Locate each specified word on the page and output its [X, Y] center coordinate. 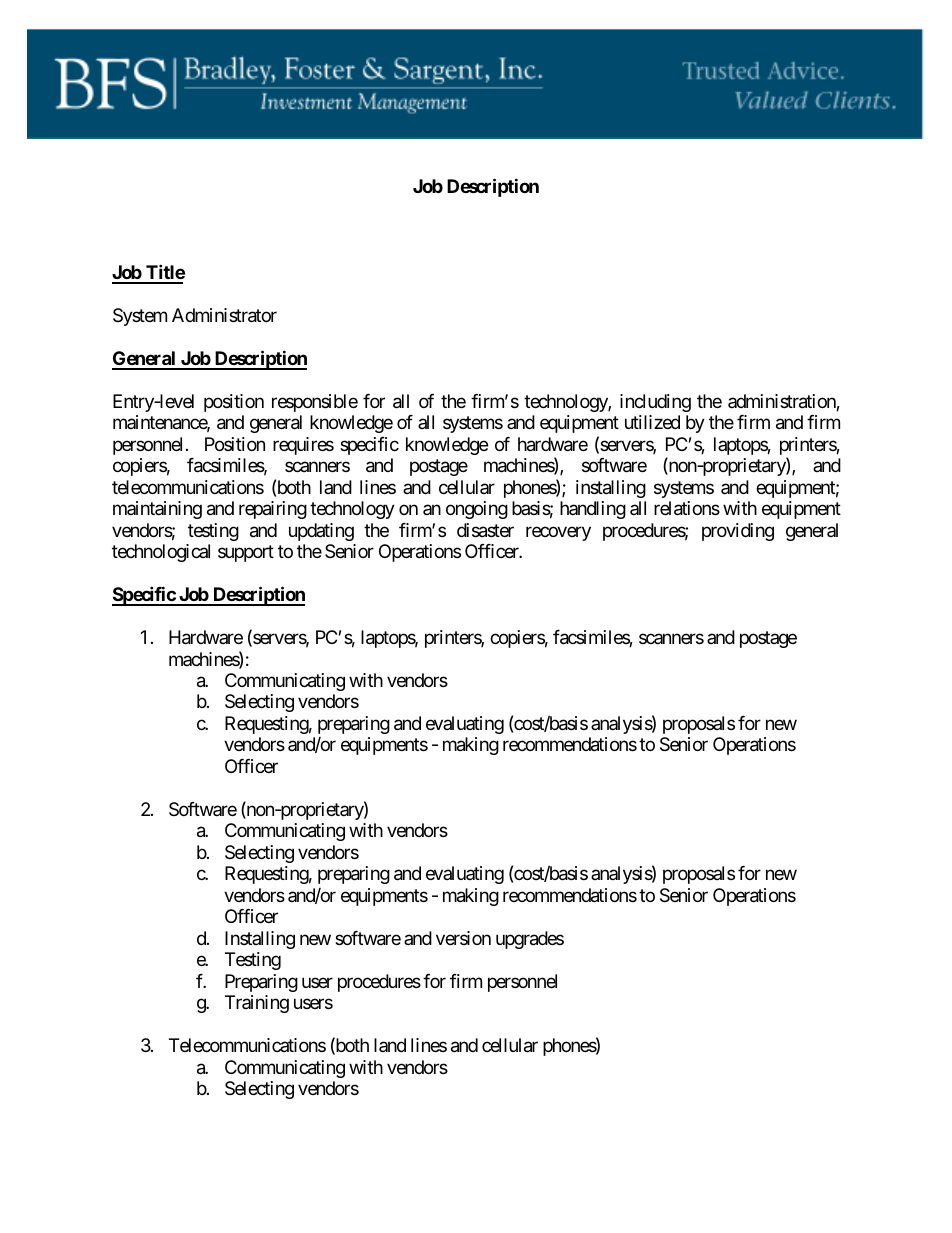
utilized [652, 422]
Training [257, 1004]
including [655, 403]
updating [321, 532]
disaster [485, 530]
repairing [273, 510]
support [246, 553]
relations [687, 508]
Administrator [224, 315]
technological [161, 553]
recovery [558, 533]
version [463, 938]
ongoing [477, 510]
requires [303, 446]
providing [738, 532]
